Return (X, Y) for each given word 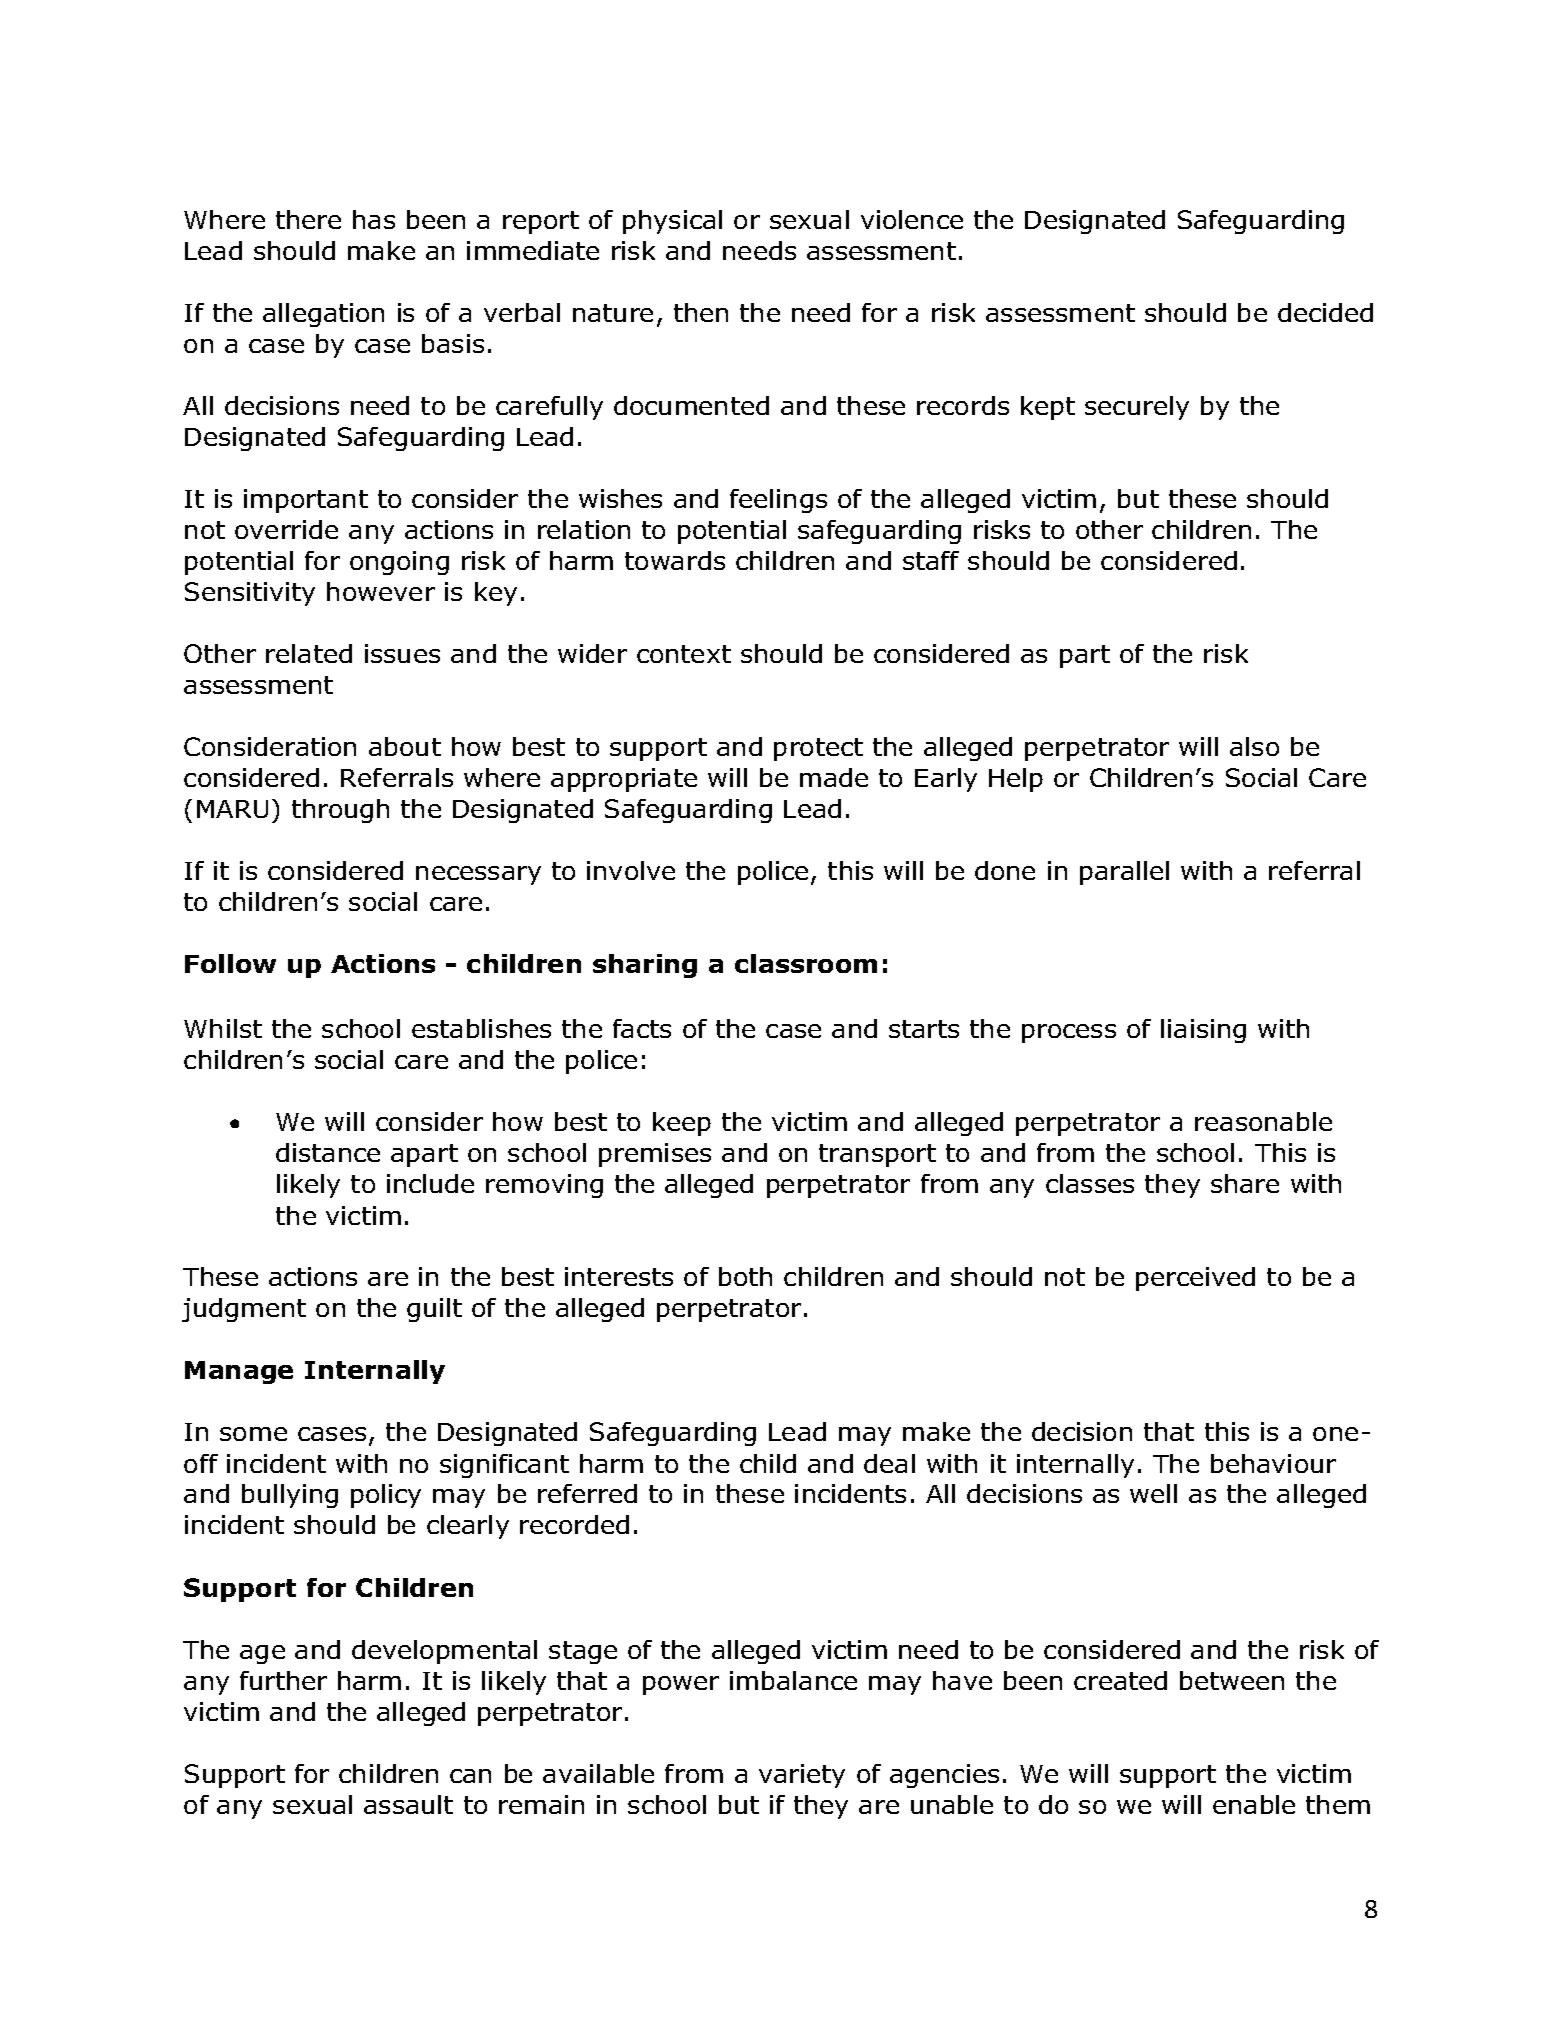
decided (1325, 312)
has (374, 219)
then (701, 312)
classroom (806, 963)
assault (408, 1804)
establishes (481, 1028)
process (1069, 1033)
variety (802, 1776)
